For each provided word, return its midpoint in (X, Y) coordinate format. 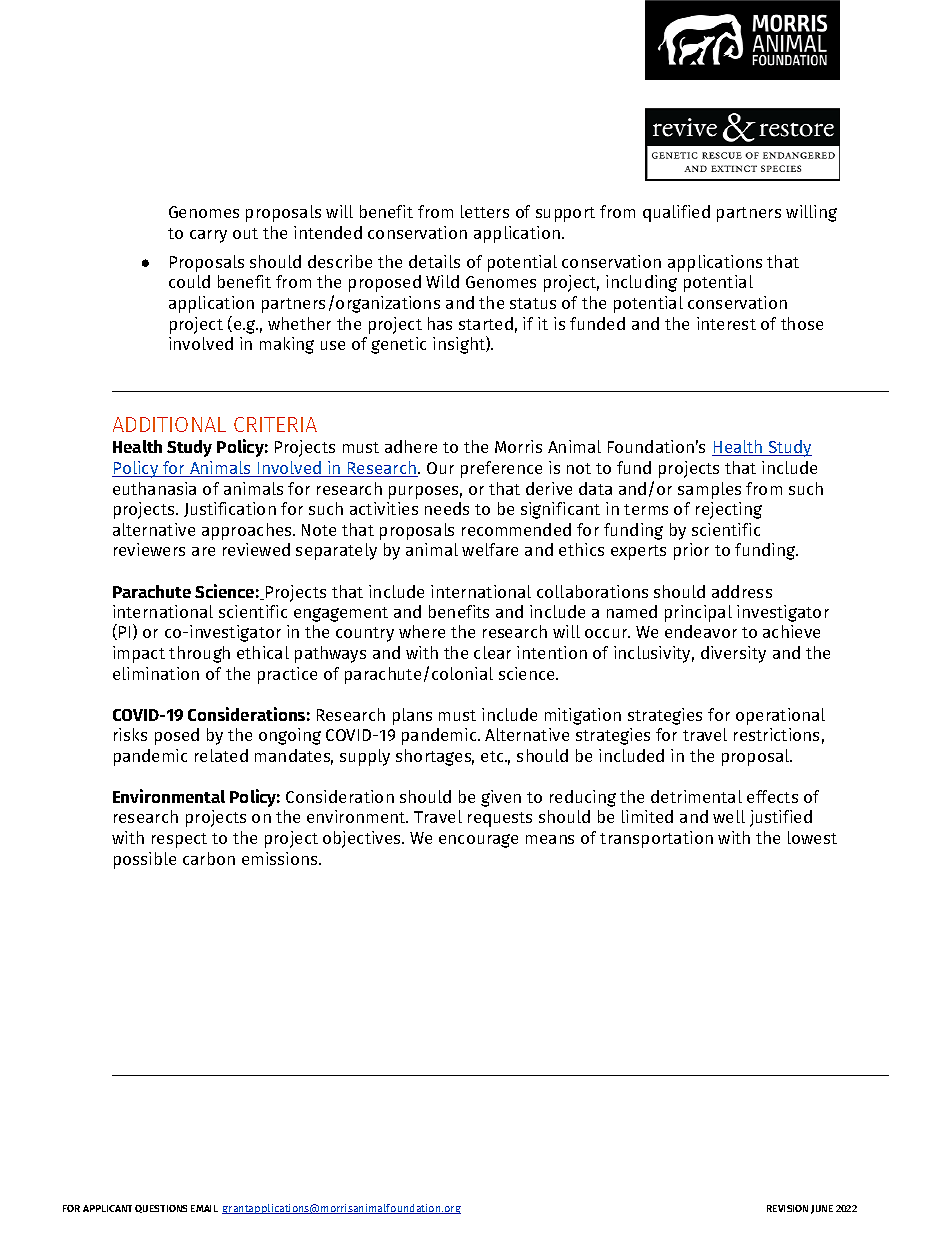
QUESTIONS (161, 1209)
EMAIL (204, 1208)
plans (412, 716)
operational (780, 716)
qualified (676, 213)
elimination (156, 673)
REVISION (787, 1208)
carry (208, 236)
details (434, 261)
